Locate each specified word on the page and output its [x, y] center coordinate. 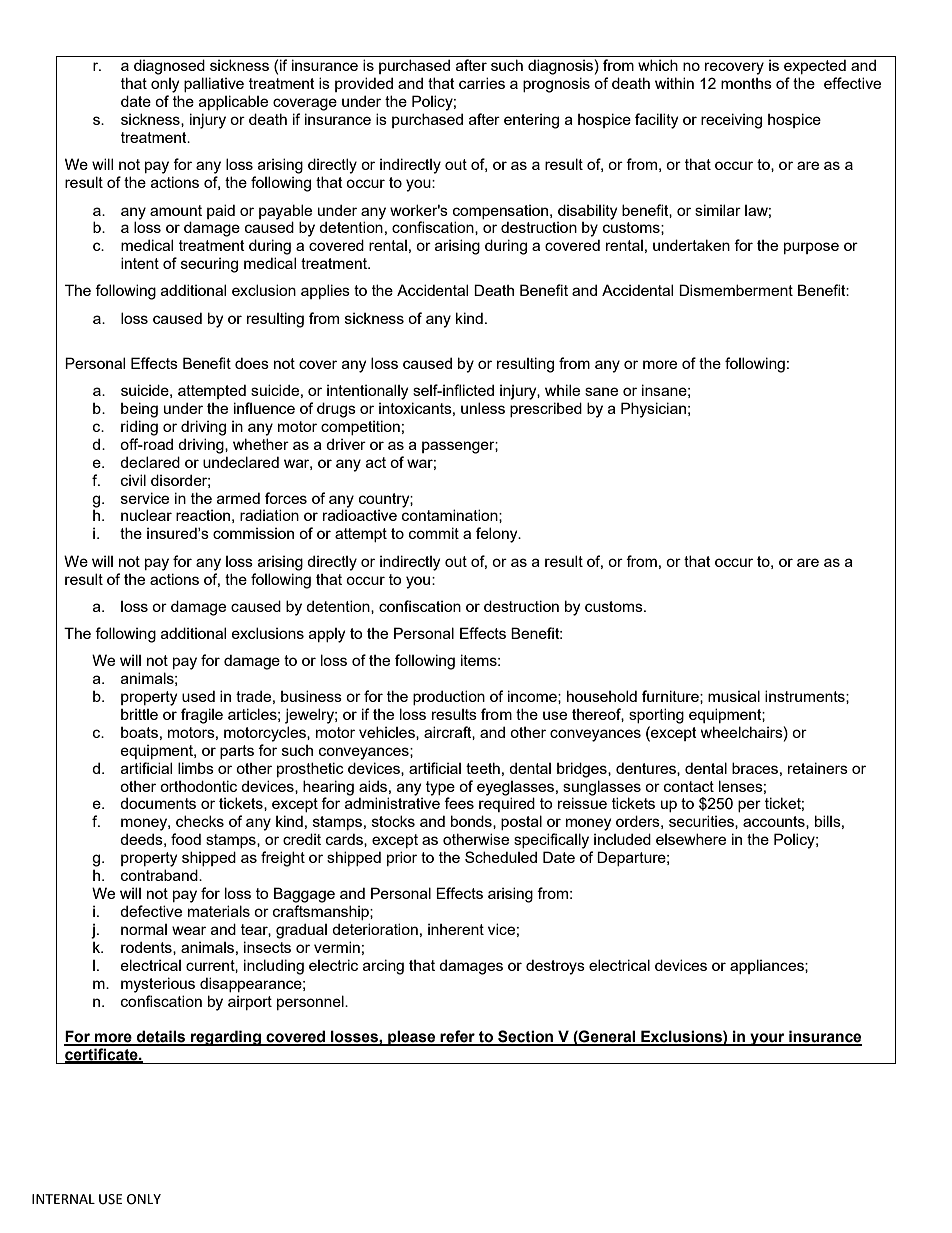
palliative [214, 84]
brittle [139, 714]
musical [734, 696]
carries [482, 83]
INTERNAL [63, 1199]
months [746, 83]
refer [458, 1037]
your [767, 1039]
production [449, 697]
